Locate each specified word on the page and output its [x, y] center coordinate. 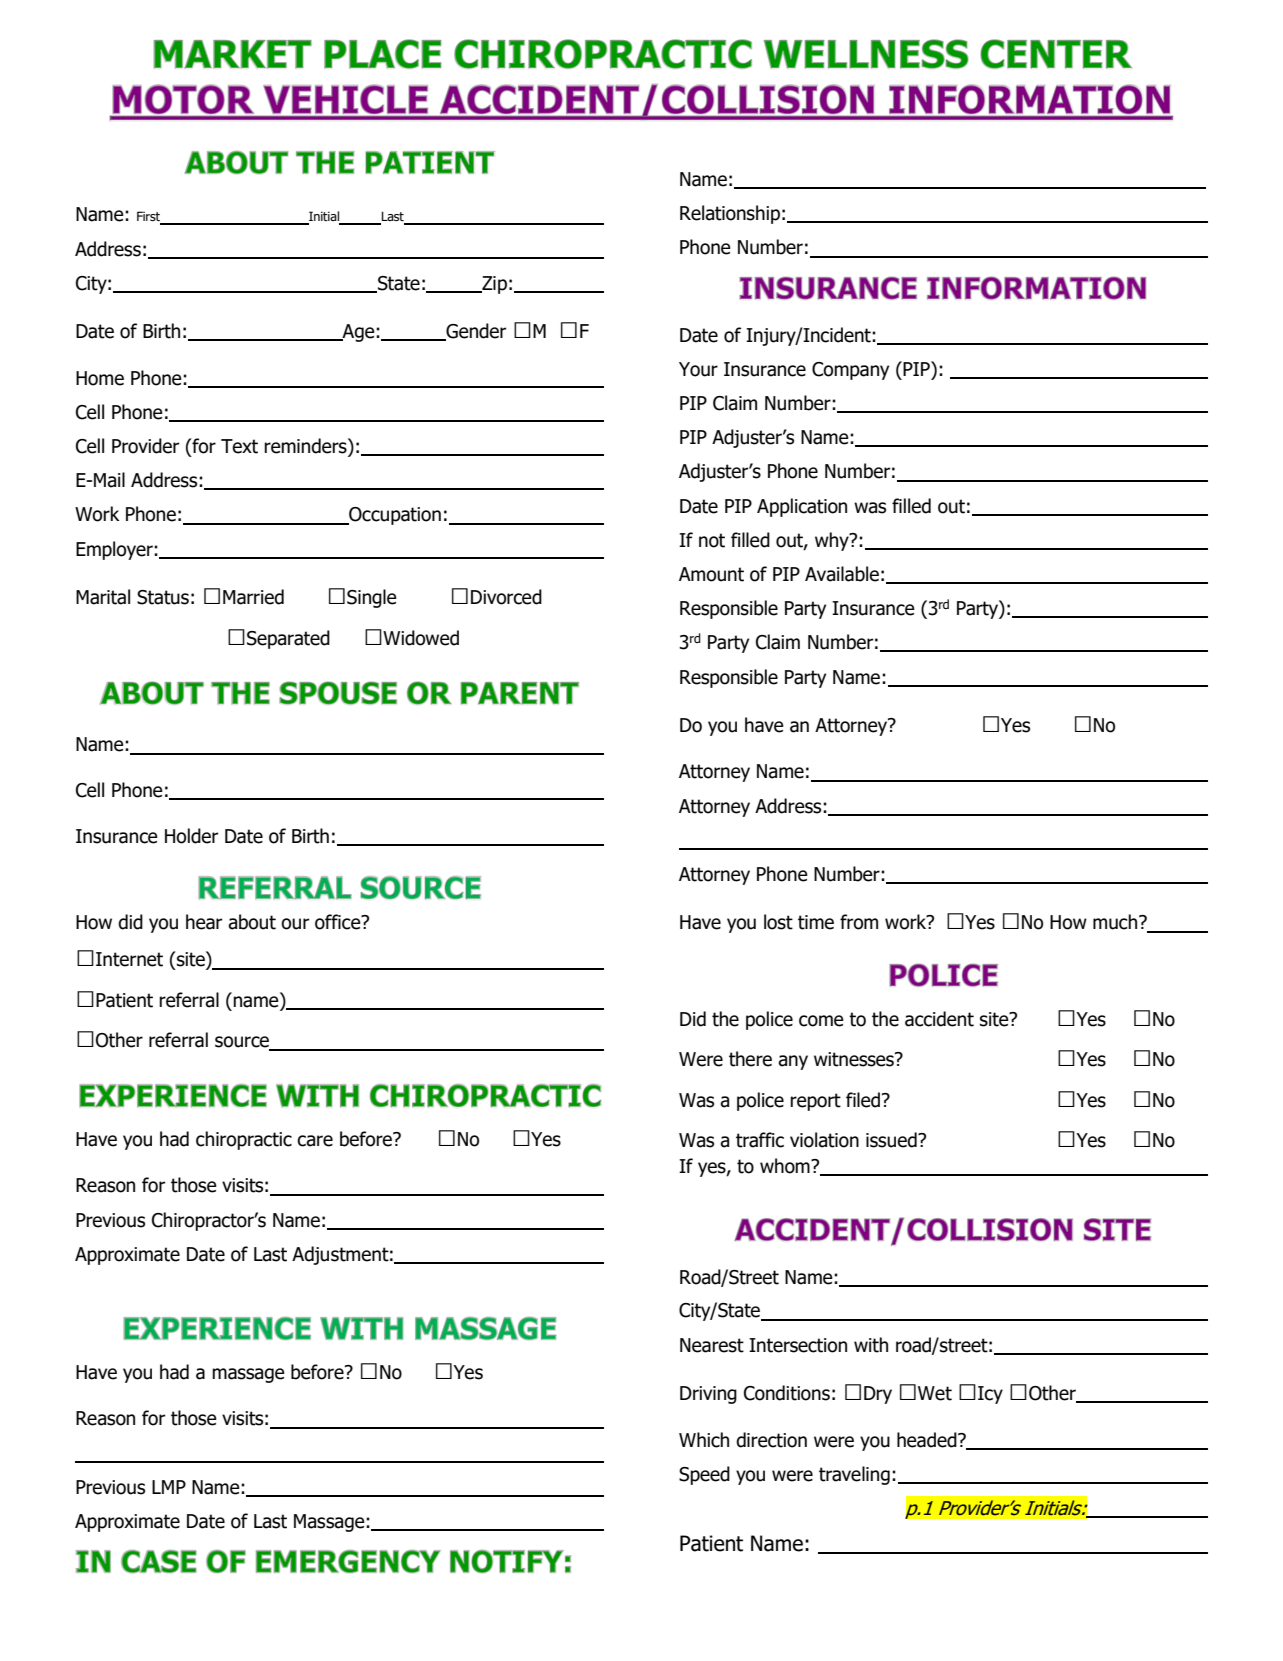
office [339, 922]
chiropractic [244, 1140]
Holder [191, 836]
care [315, 1141]
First [149, 217]
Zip [493, 285]
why [833, 541]
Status [163, 597]
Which [704, 1440]
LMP [169, 1487]
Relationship [730, 214]
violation [824, 1140]
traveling [854, 1475]
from [859, 922]
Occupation [394, 516]
